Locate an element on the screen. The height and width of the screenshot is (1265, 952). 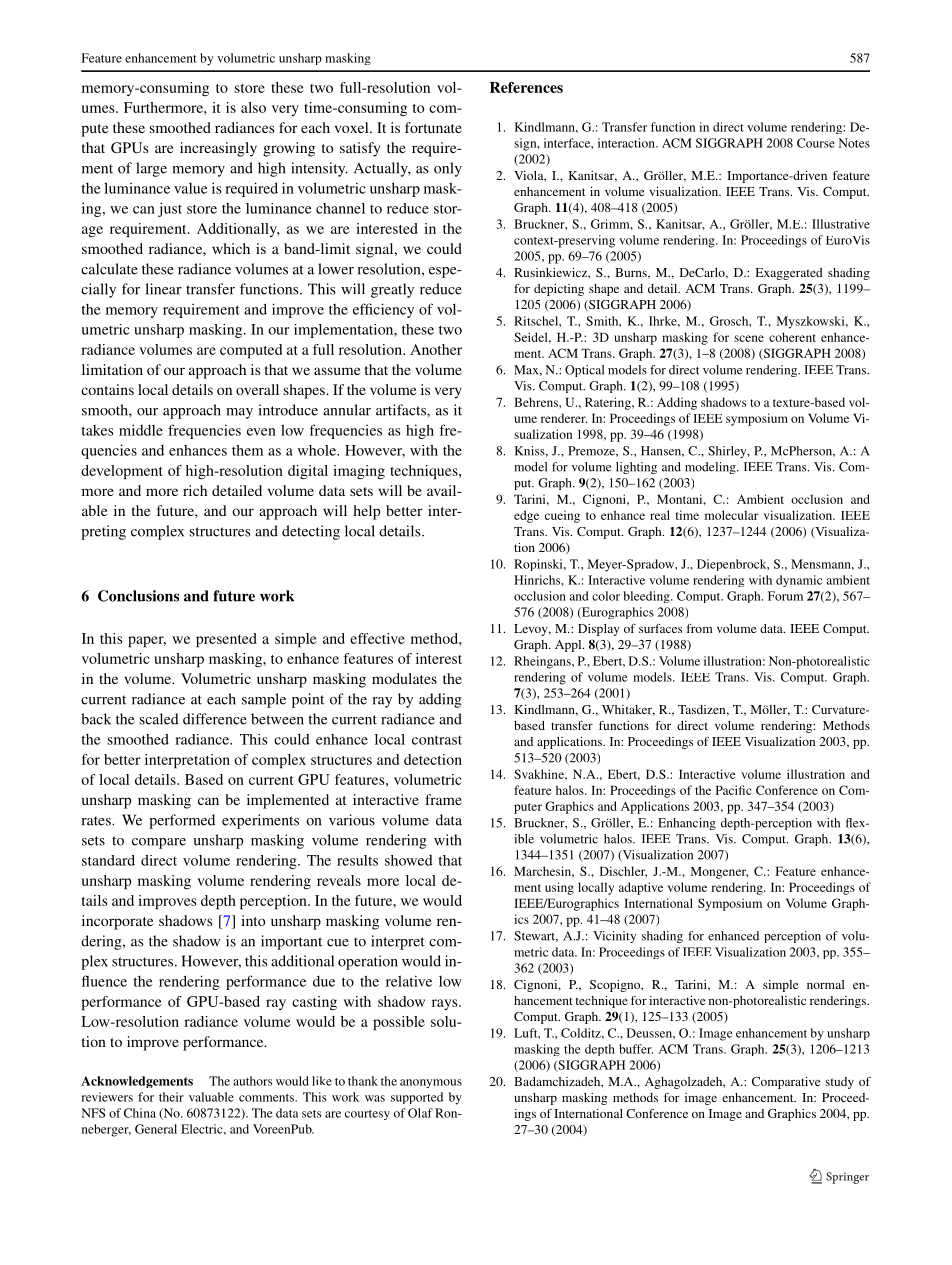
linear is located at coordinates (163, 289).
